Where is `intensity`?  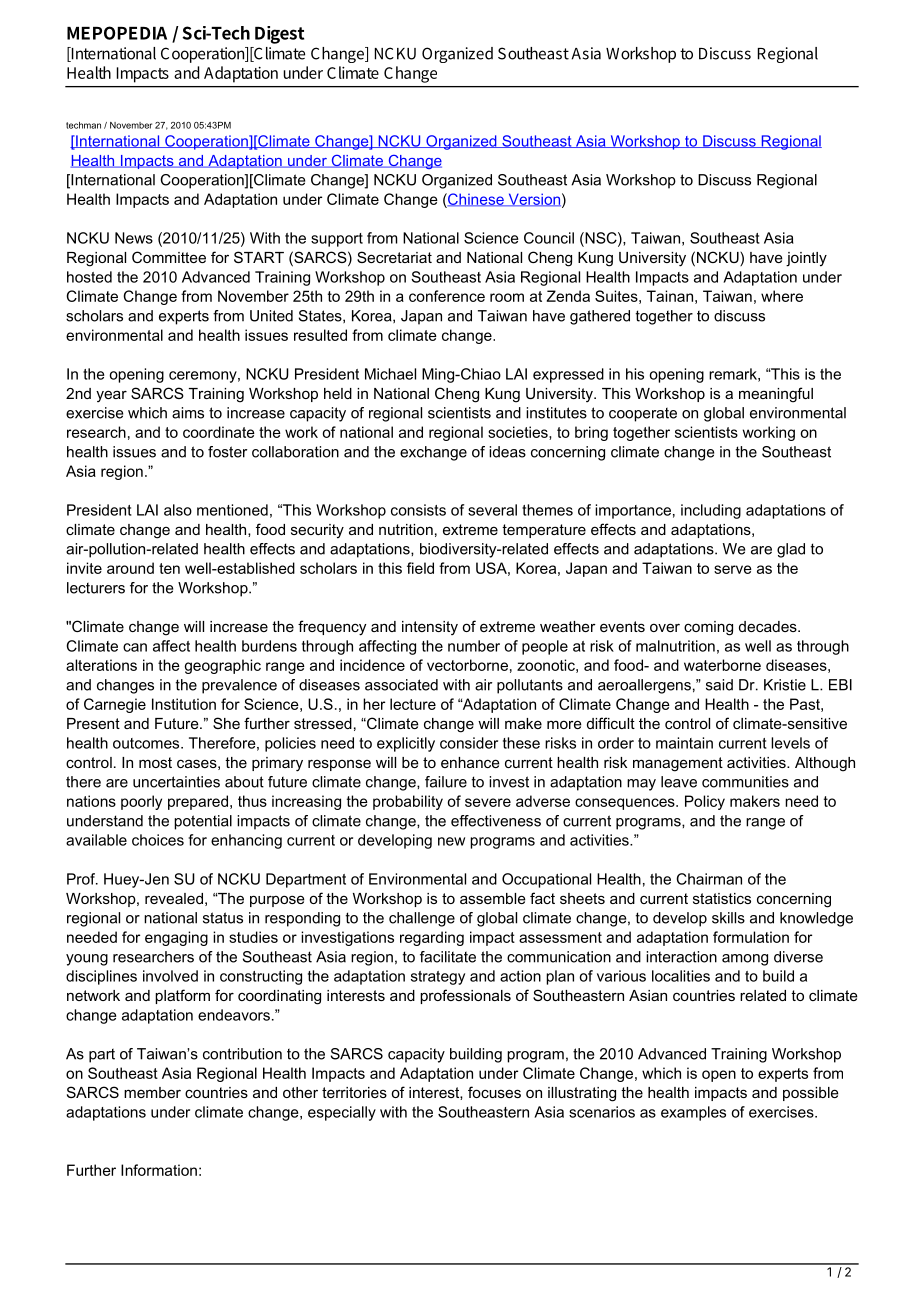
intensity is located at coordinates (430, 628).
